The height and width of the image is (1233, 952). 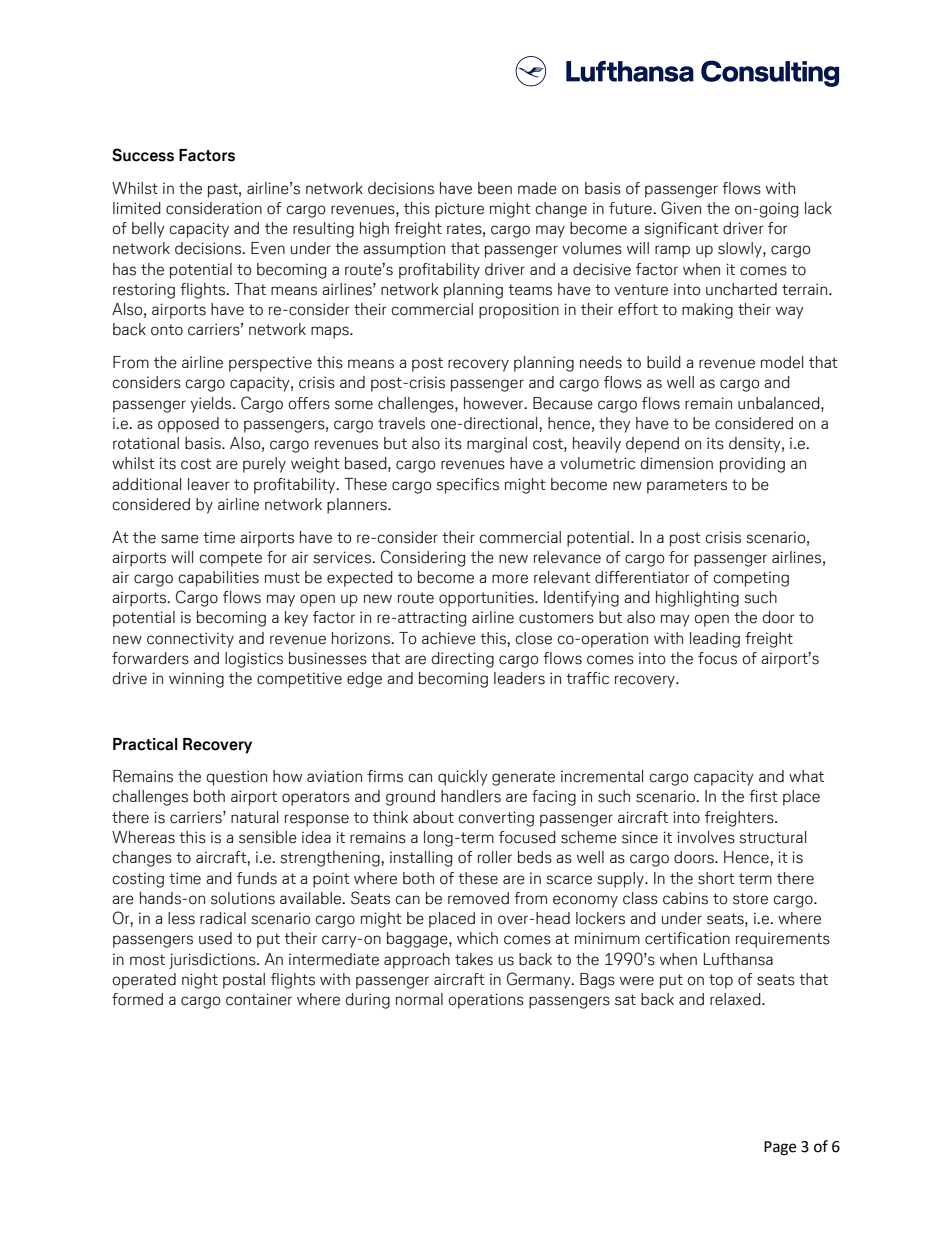 What do you see at coordinates (495, 403) in the image?
I see `however` at bounding box center [495, 403].
